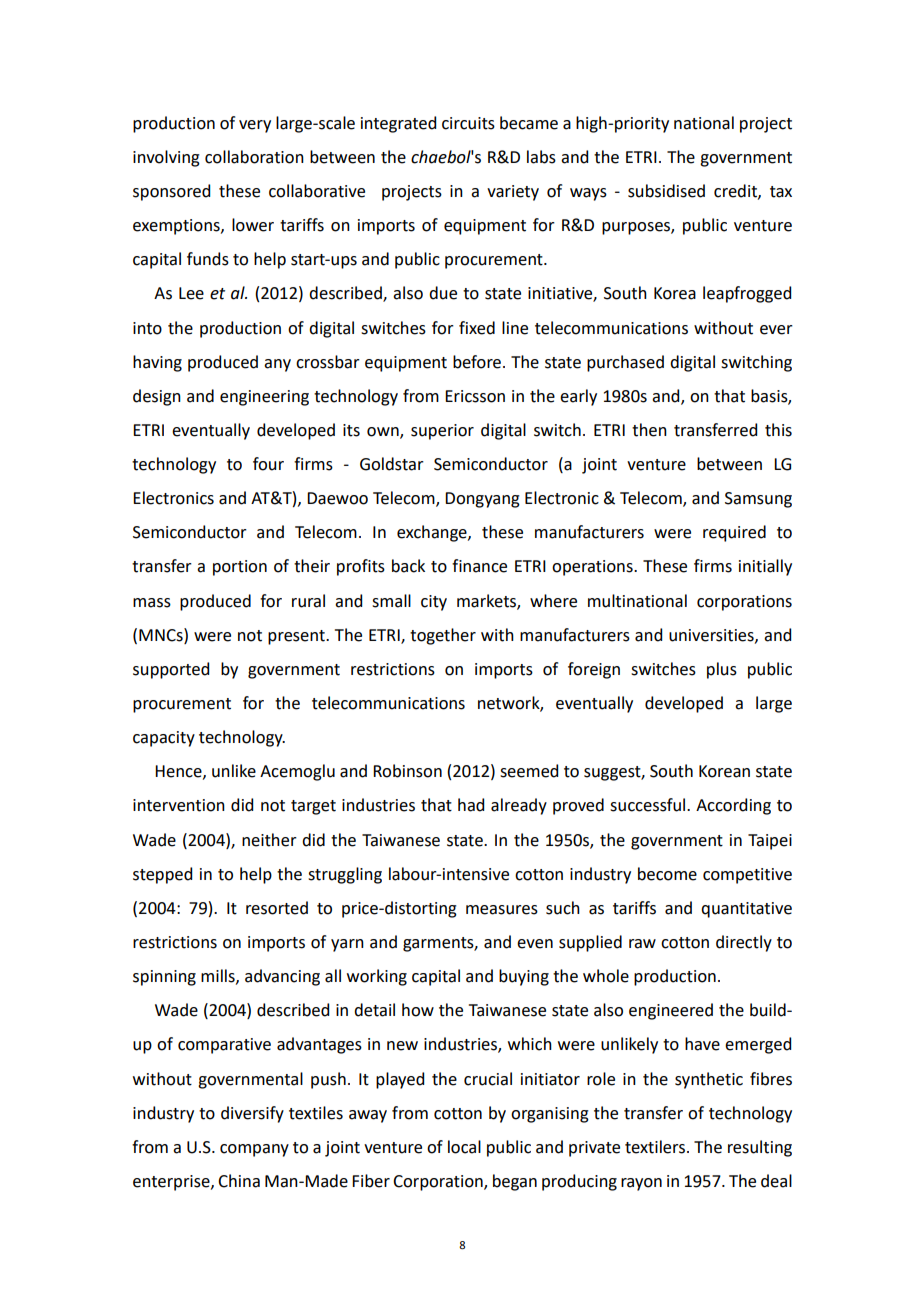 Image resolution: width=924 pixels, height=1308 pixels. I want to click on intervention, so click(179, 805).
